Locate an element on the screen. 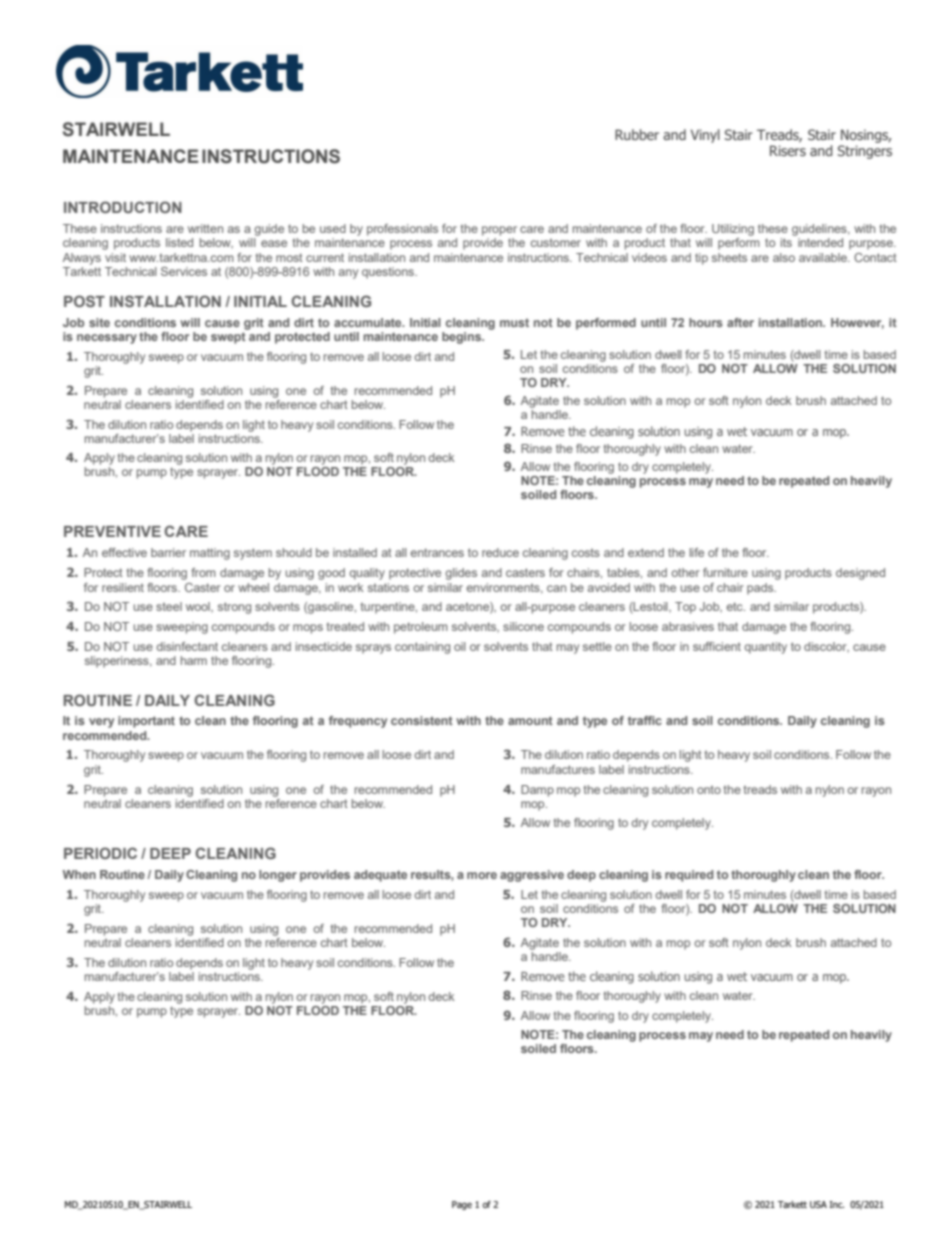 Image resolution: width=952 pixels, height=1233 pixels. containing is located at coordinates (422, 648).
